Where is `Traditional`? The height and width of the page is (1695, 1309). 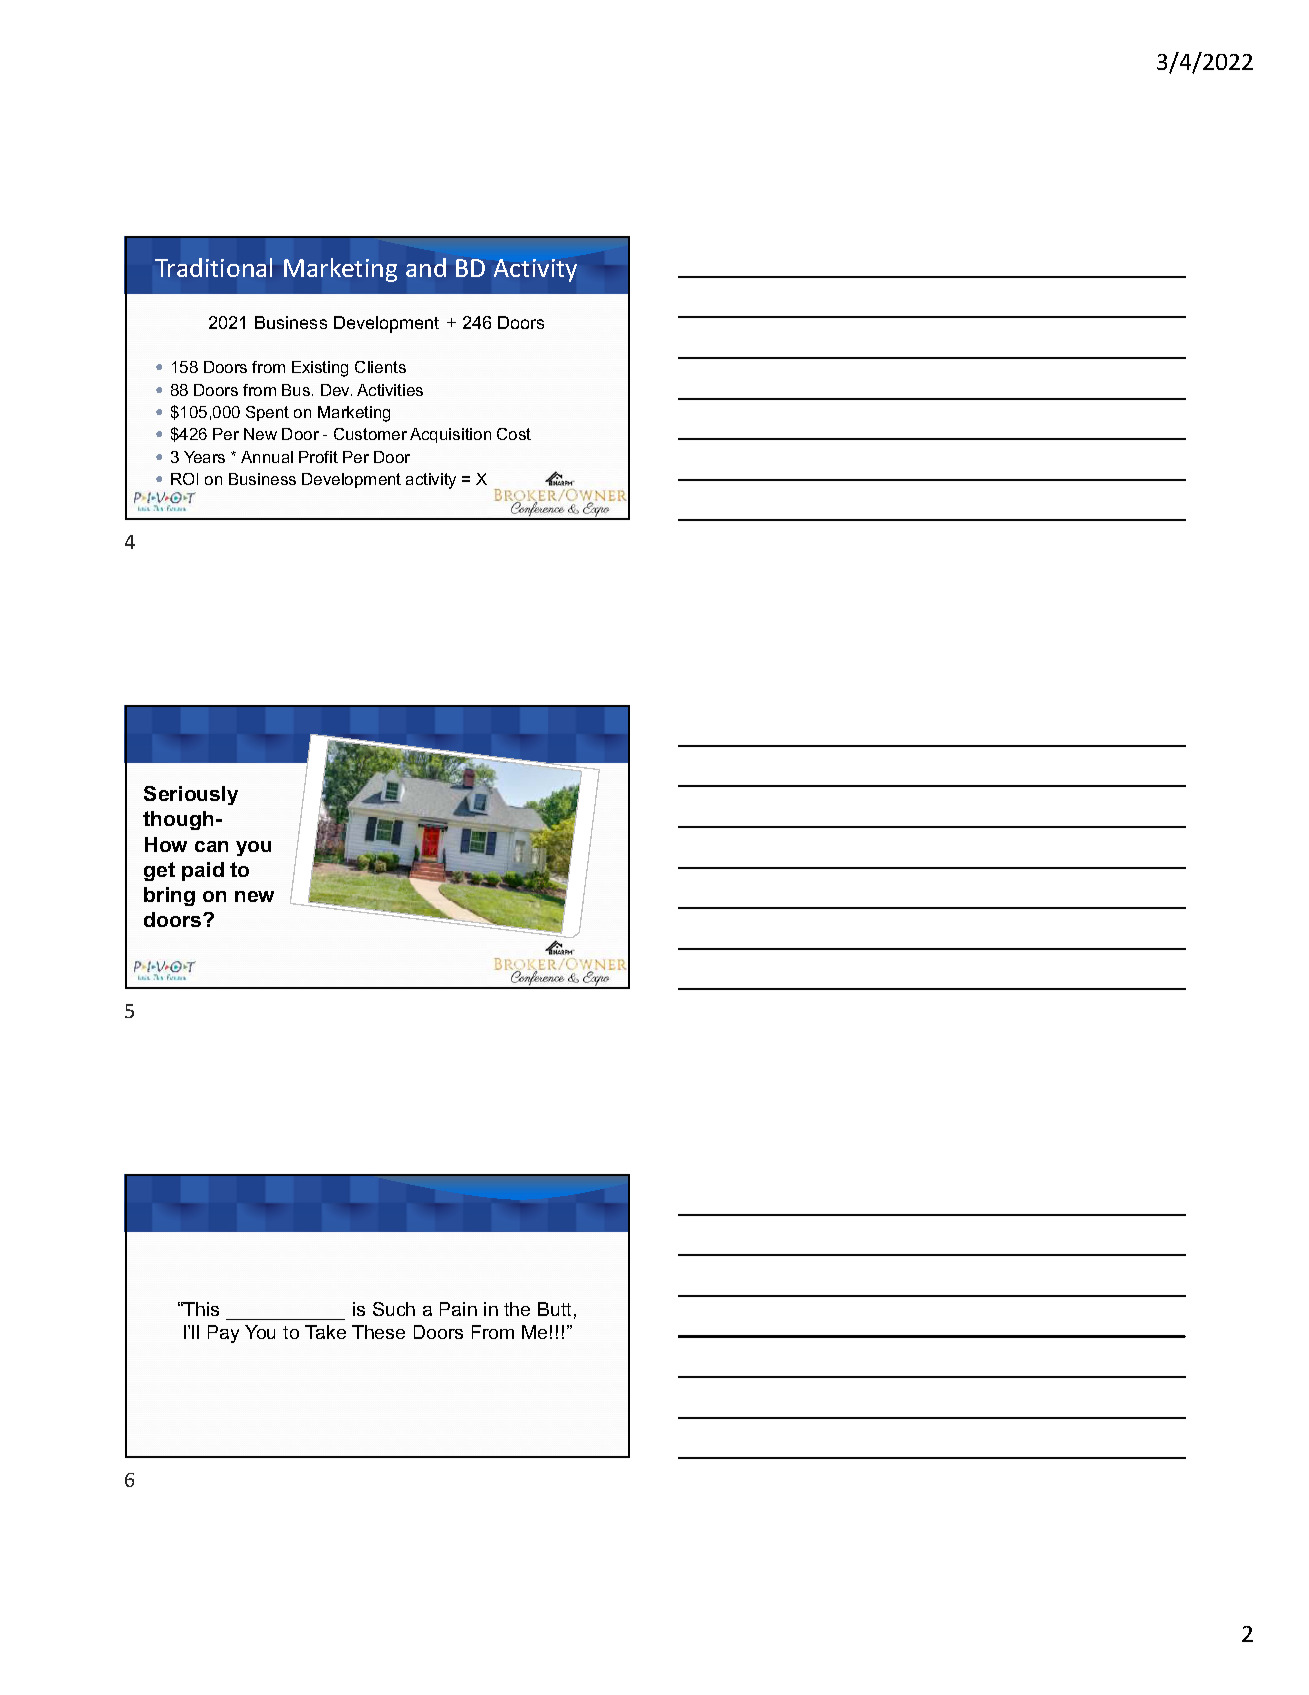 Traditional is located at coordinates (213, 267).
